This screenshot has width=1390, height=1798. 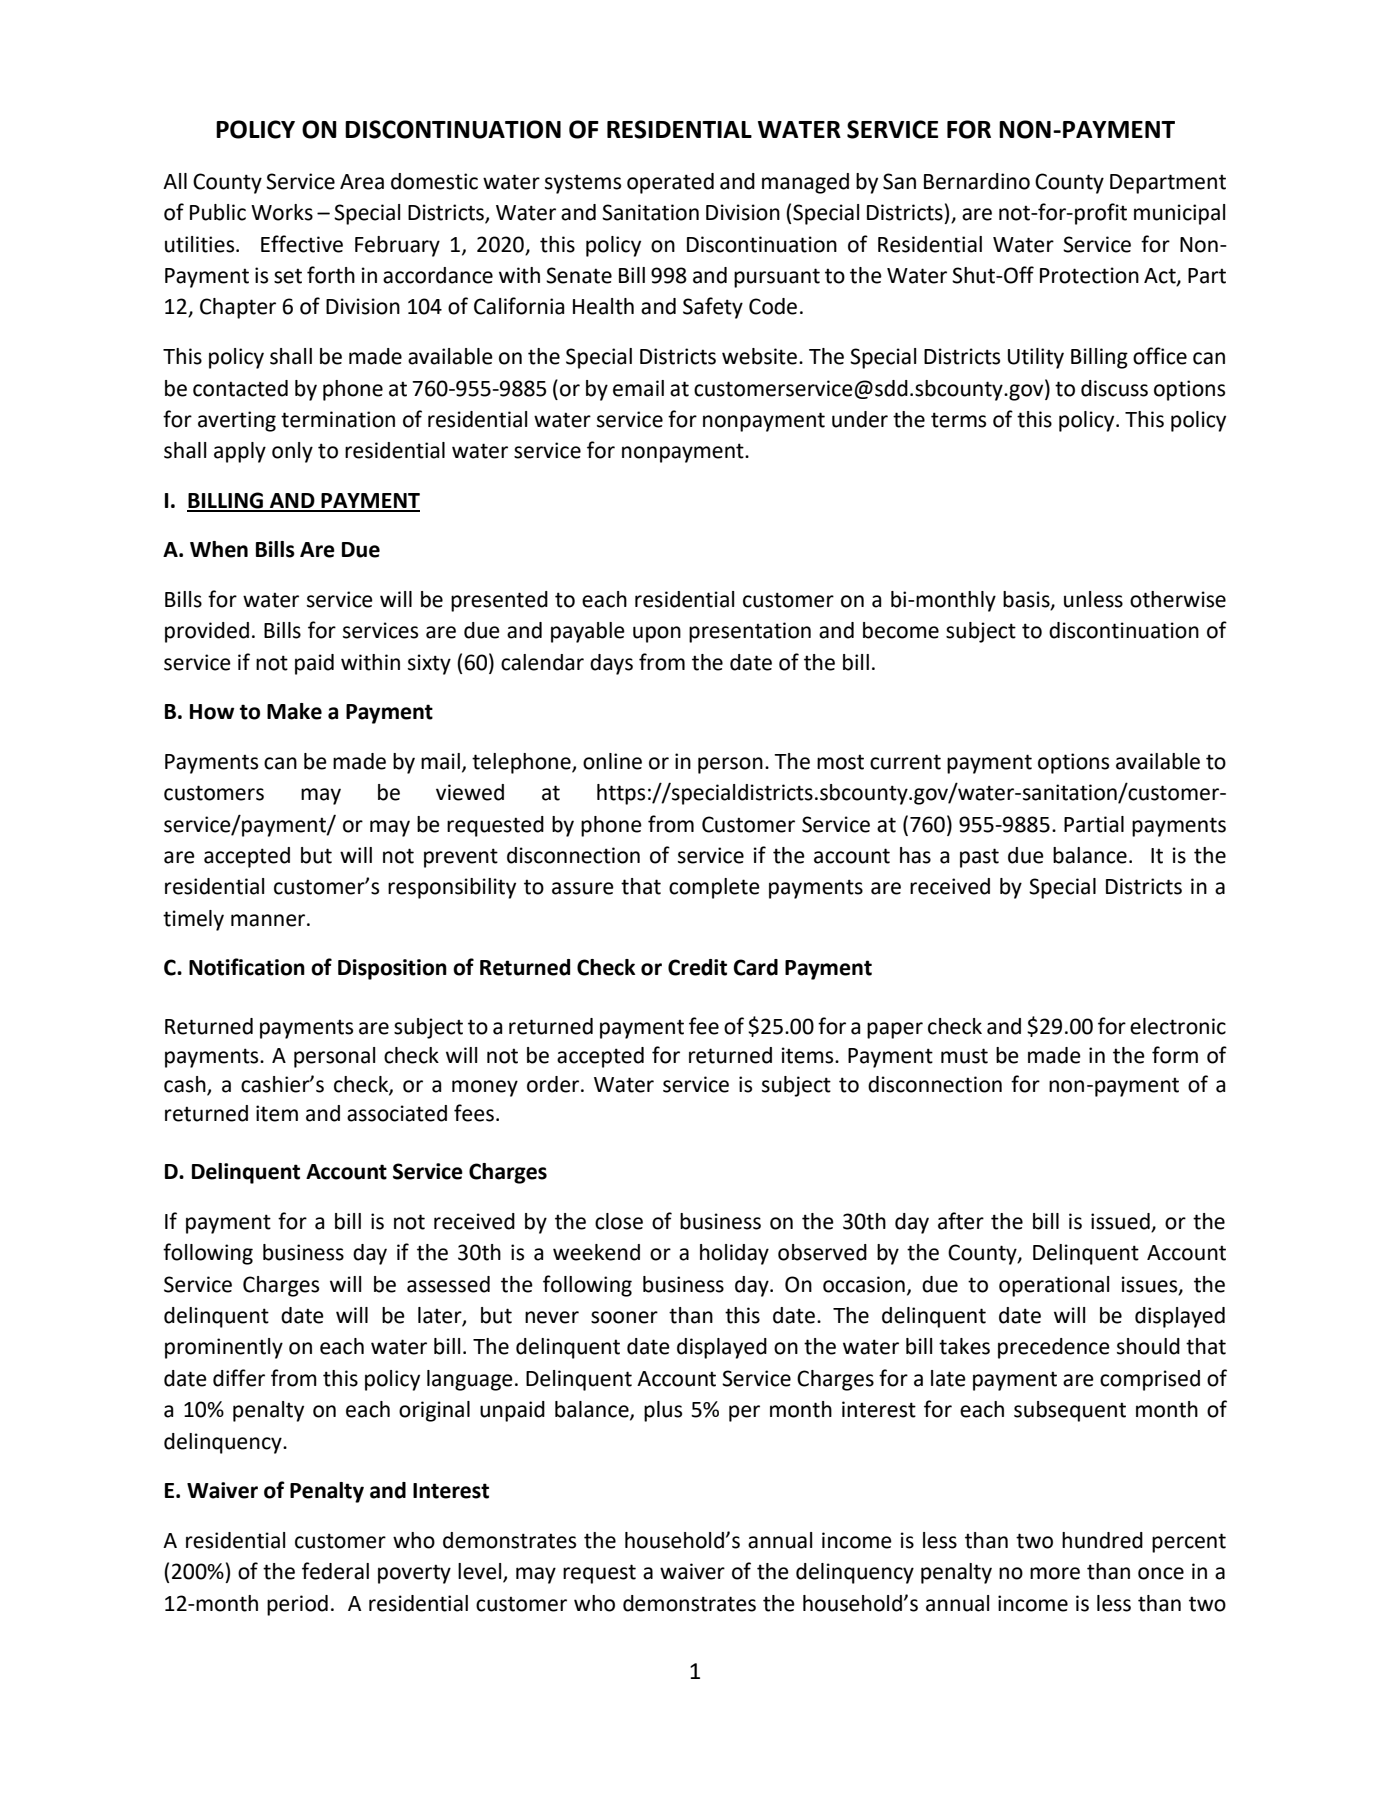 I want to click on level, so click(x=481, y=1572).
